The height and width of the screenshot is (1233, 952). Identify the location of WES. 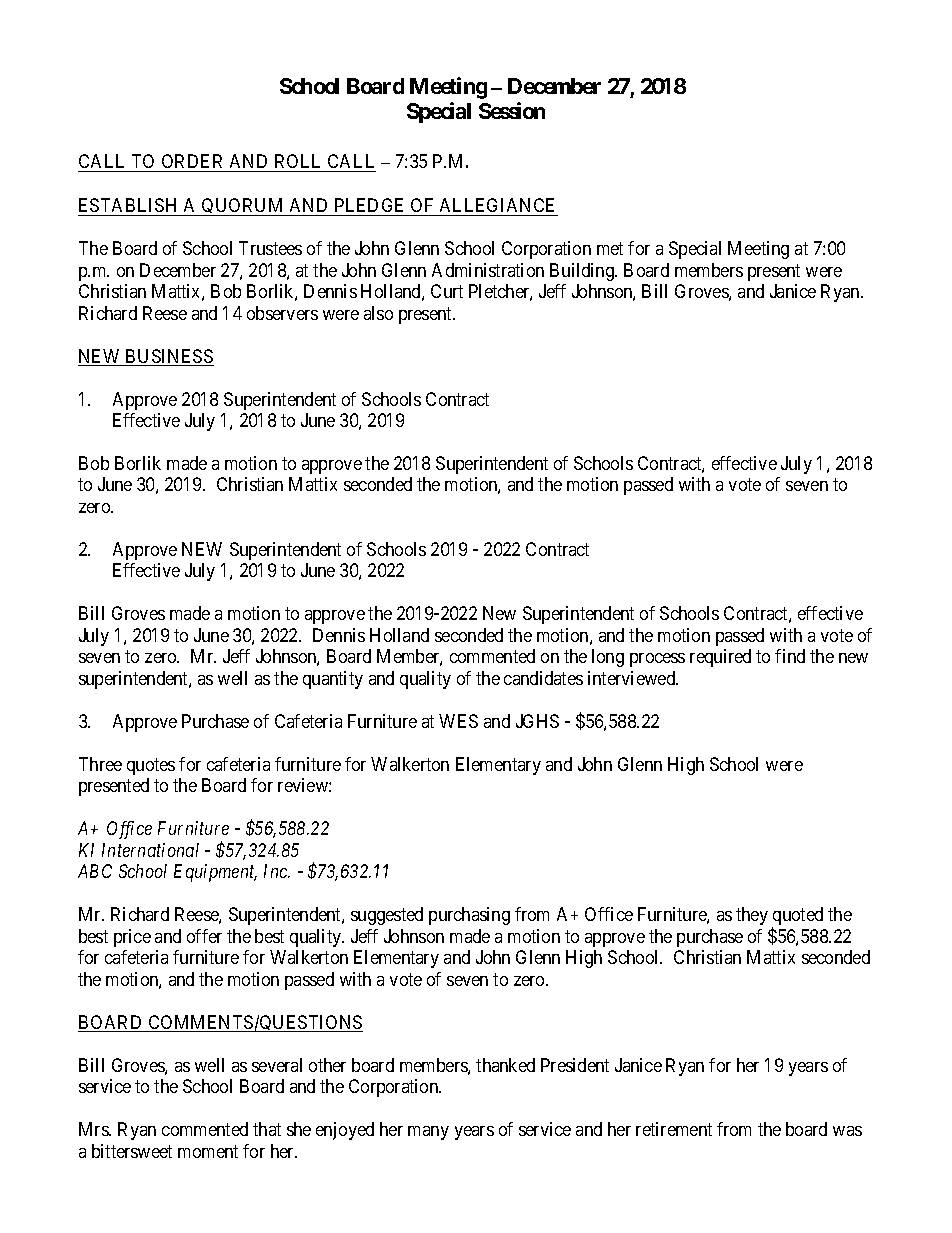
(458, 721).
